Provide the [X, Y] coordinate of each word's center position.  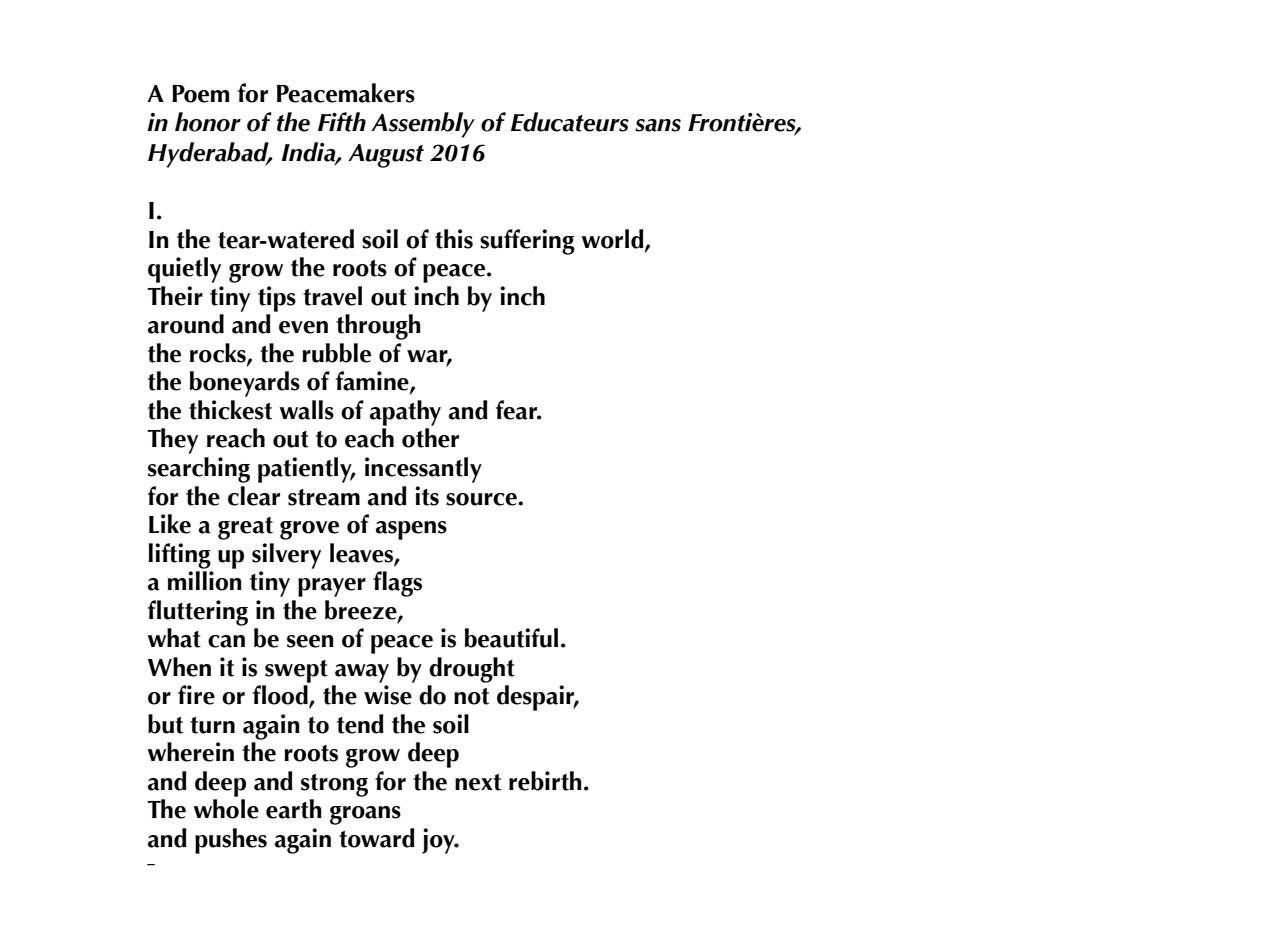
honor [208, 122]
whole [226, 809]
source [482, 499]
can [226, 641]
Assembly [423, 125]
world [613, 240]
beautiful [511, 638]
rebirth [545, 781]
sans [658, 125]
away [362, 673]
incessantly [423, 470]
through [378, 327]
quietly [184, 270]
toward [377, 838]
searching [199, 470]
